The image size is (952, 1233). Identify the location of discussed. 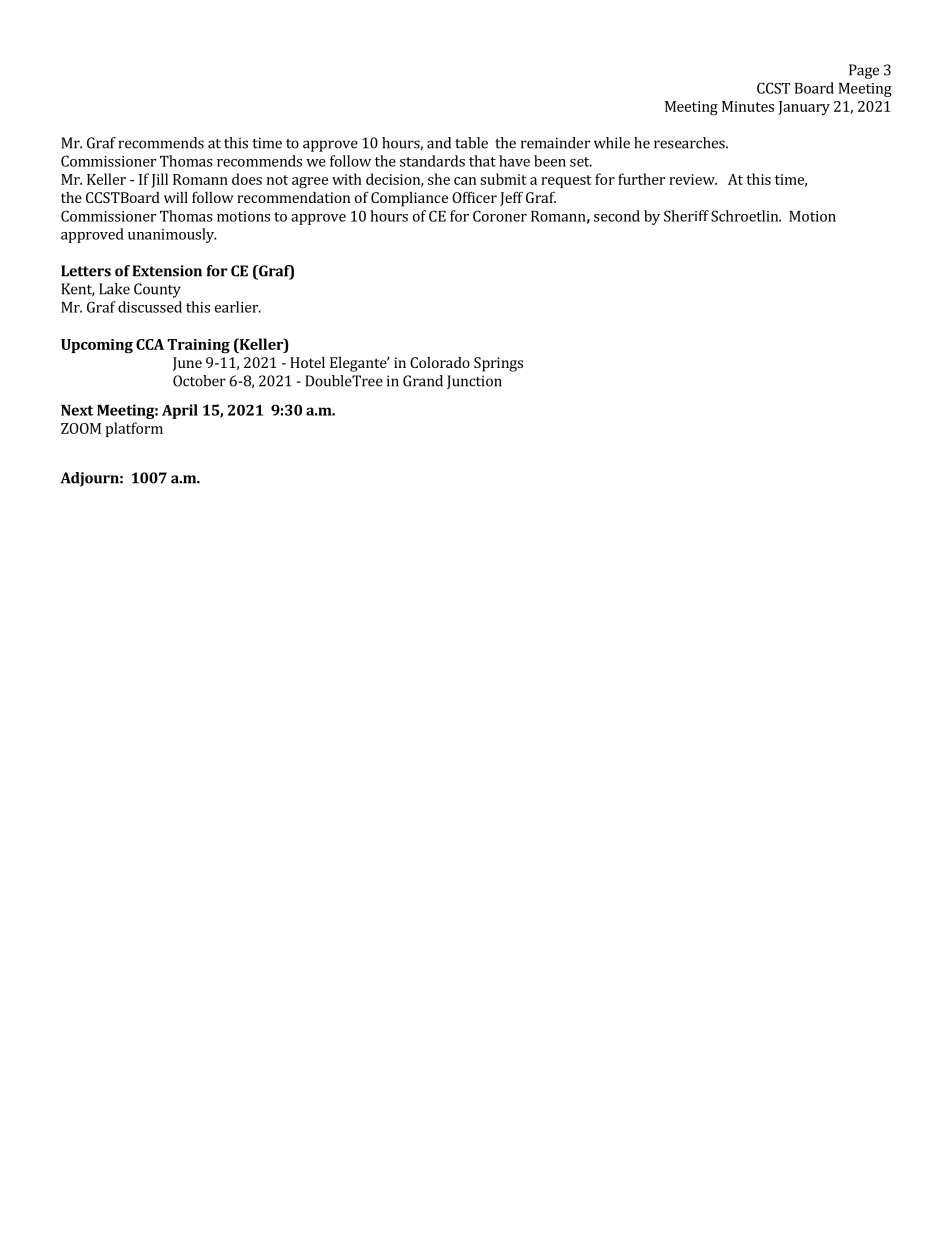
(150, 307).
